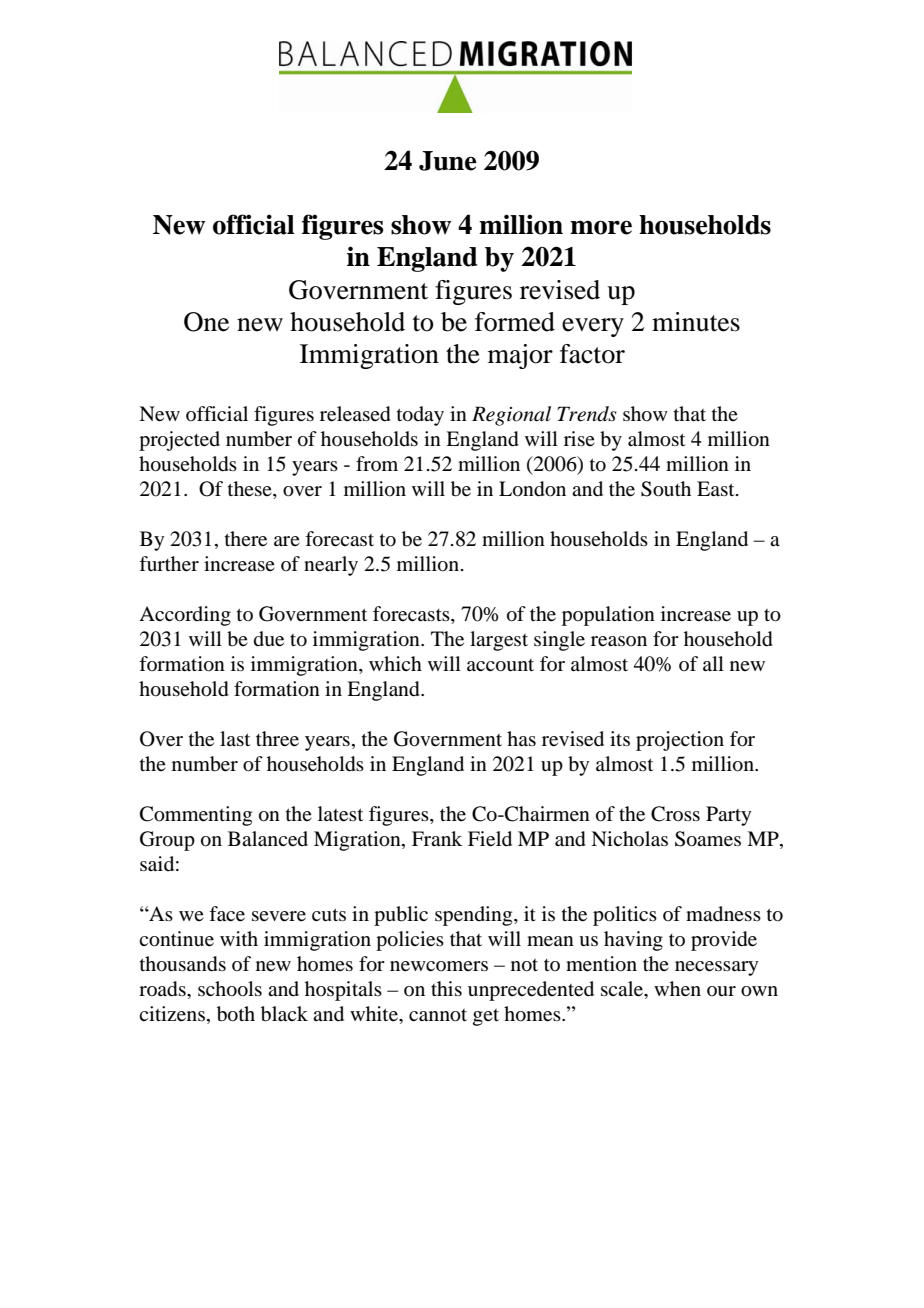 The height and width of the screenshot is (1308, 924). I want to click on largest, so click(499, 641).
